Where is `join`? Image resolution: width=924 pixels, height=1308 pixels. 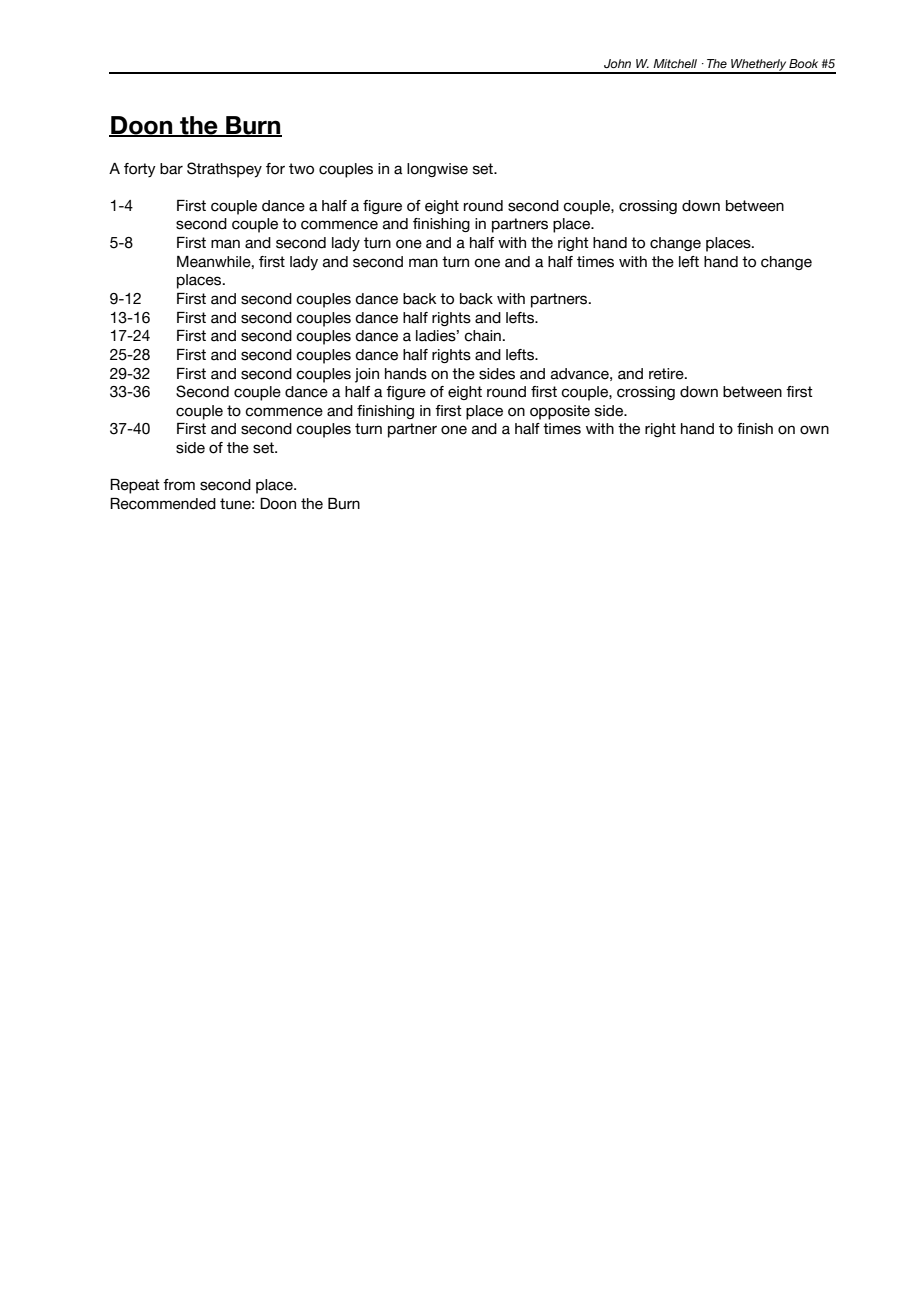 join is located at coordinates (367, 375).
